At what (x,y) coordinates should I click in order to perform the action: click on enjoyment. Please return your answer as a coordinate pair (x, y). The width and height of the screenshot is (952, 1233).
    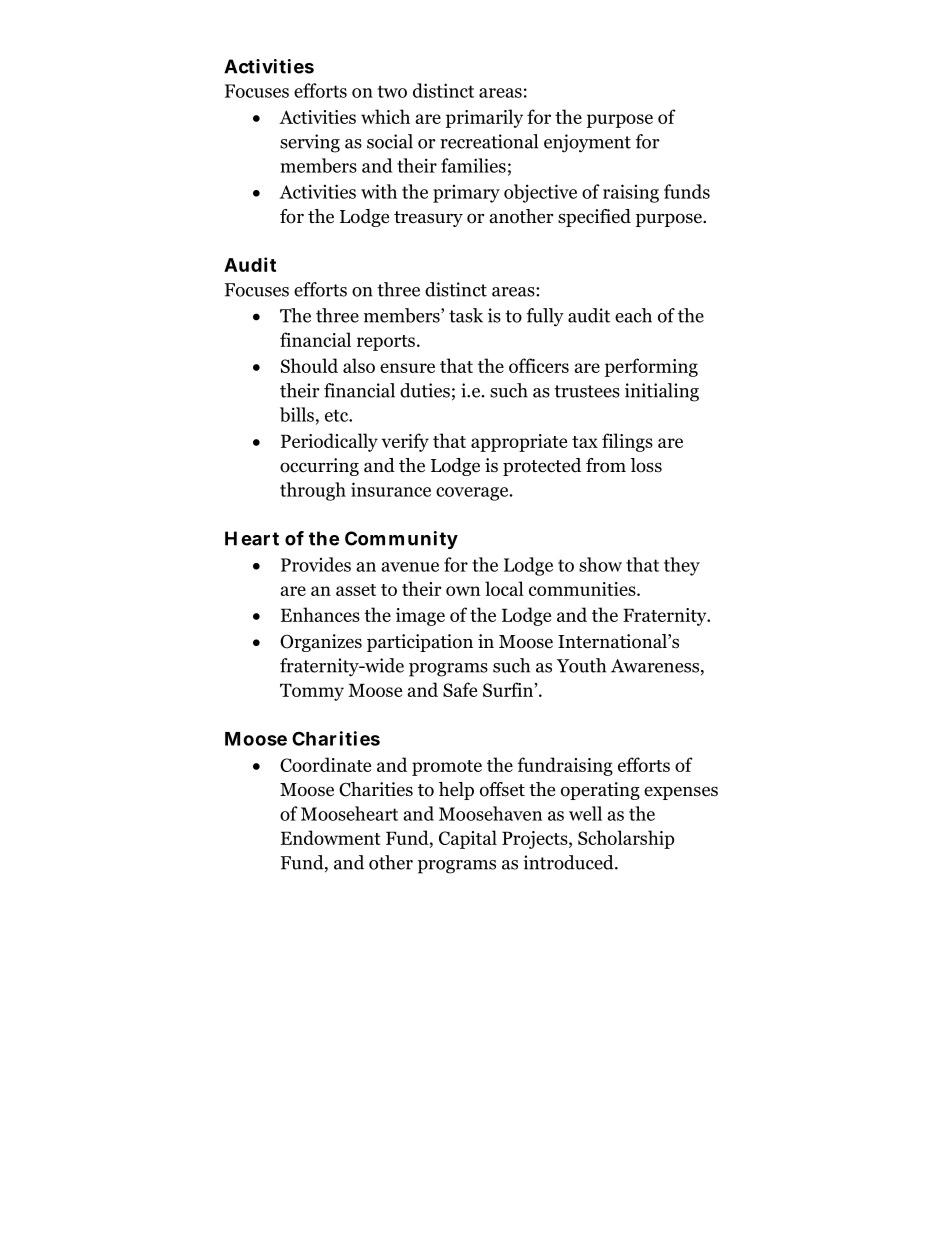
    Looking at the image, I should click on (587, 143).
